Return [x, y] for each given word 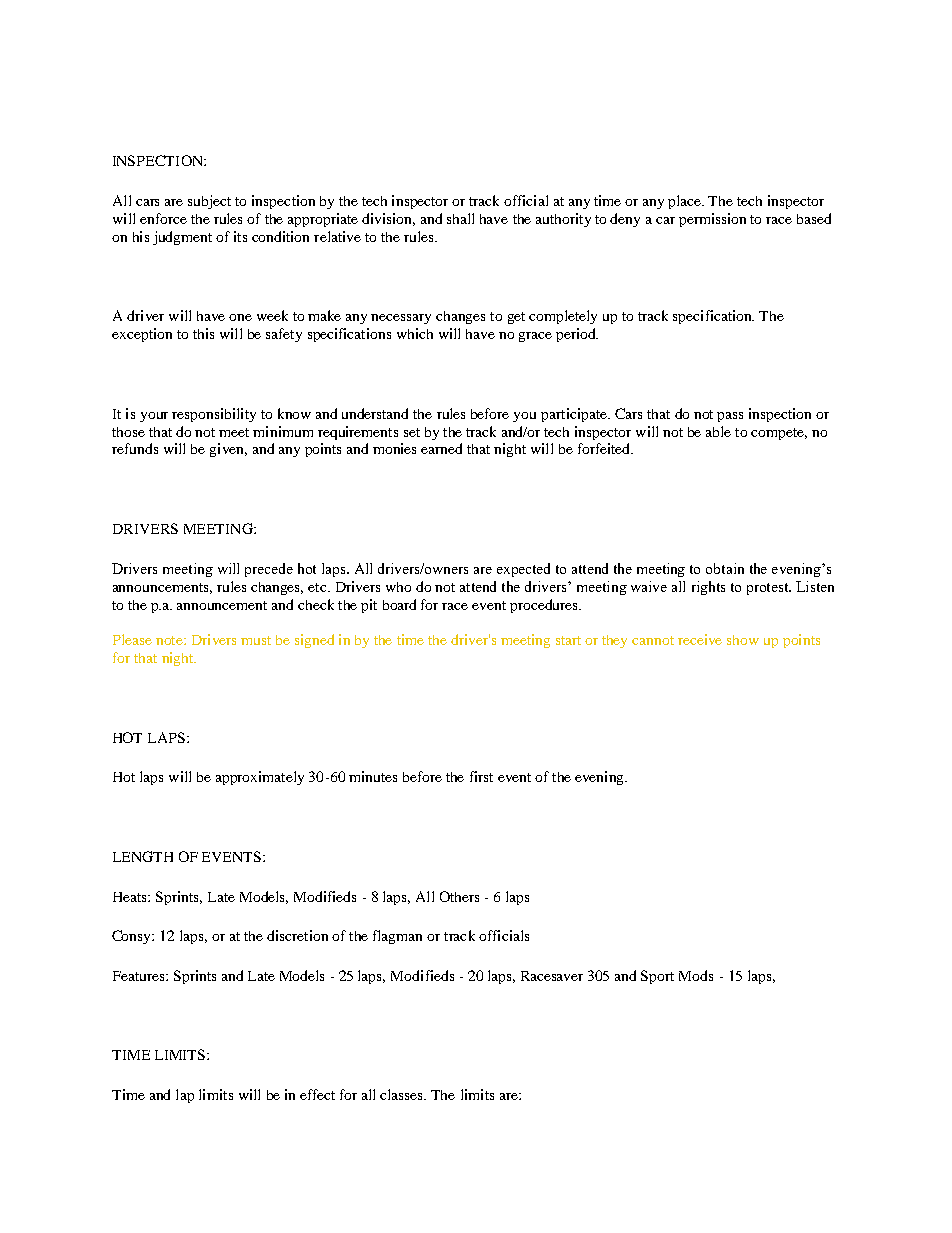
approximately [260, 778]
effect [317, 1094]
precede [269, 570]
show [743, 640]
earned [441, 448]
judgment [182, 238]
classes [403, 1094]
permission [712, 220]
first [481, 776]
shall [460, 218]
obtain [725, 568]
